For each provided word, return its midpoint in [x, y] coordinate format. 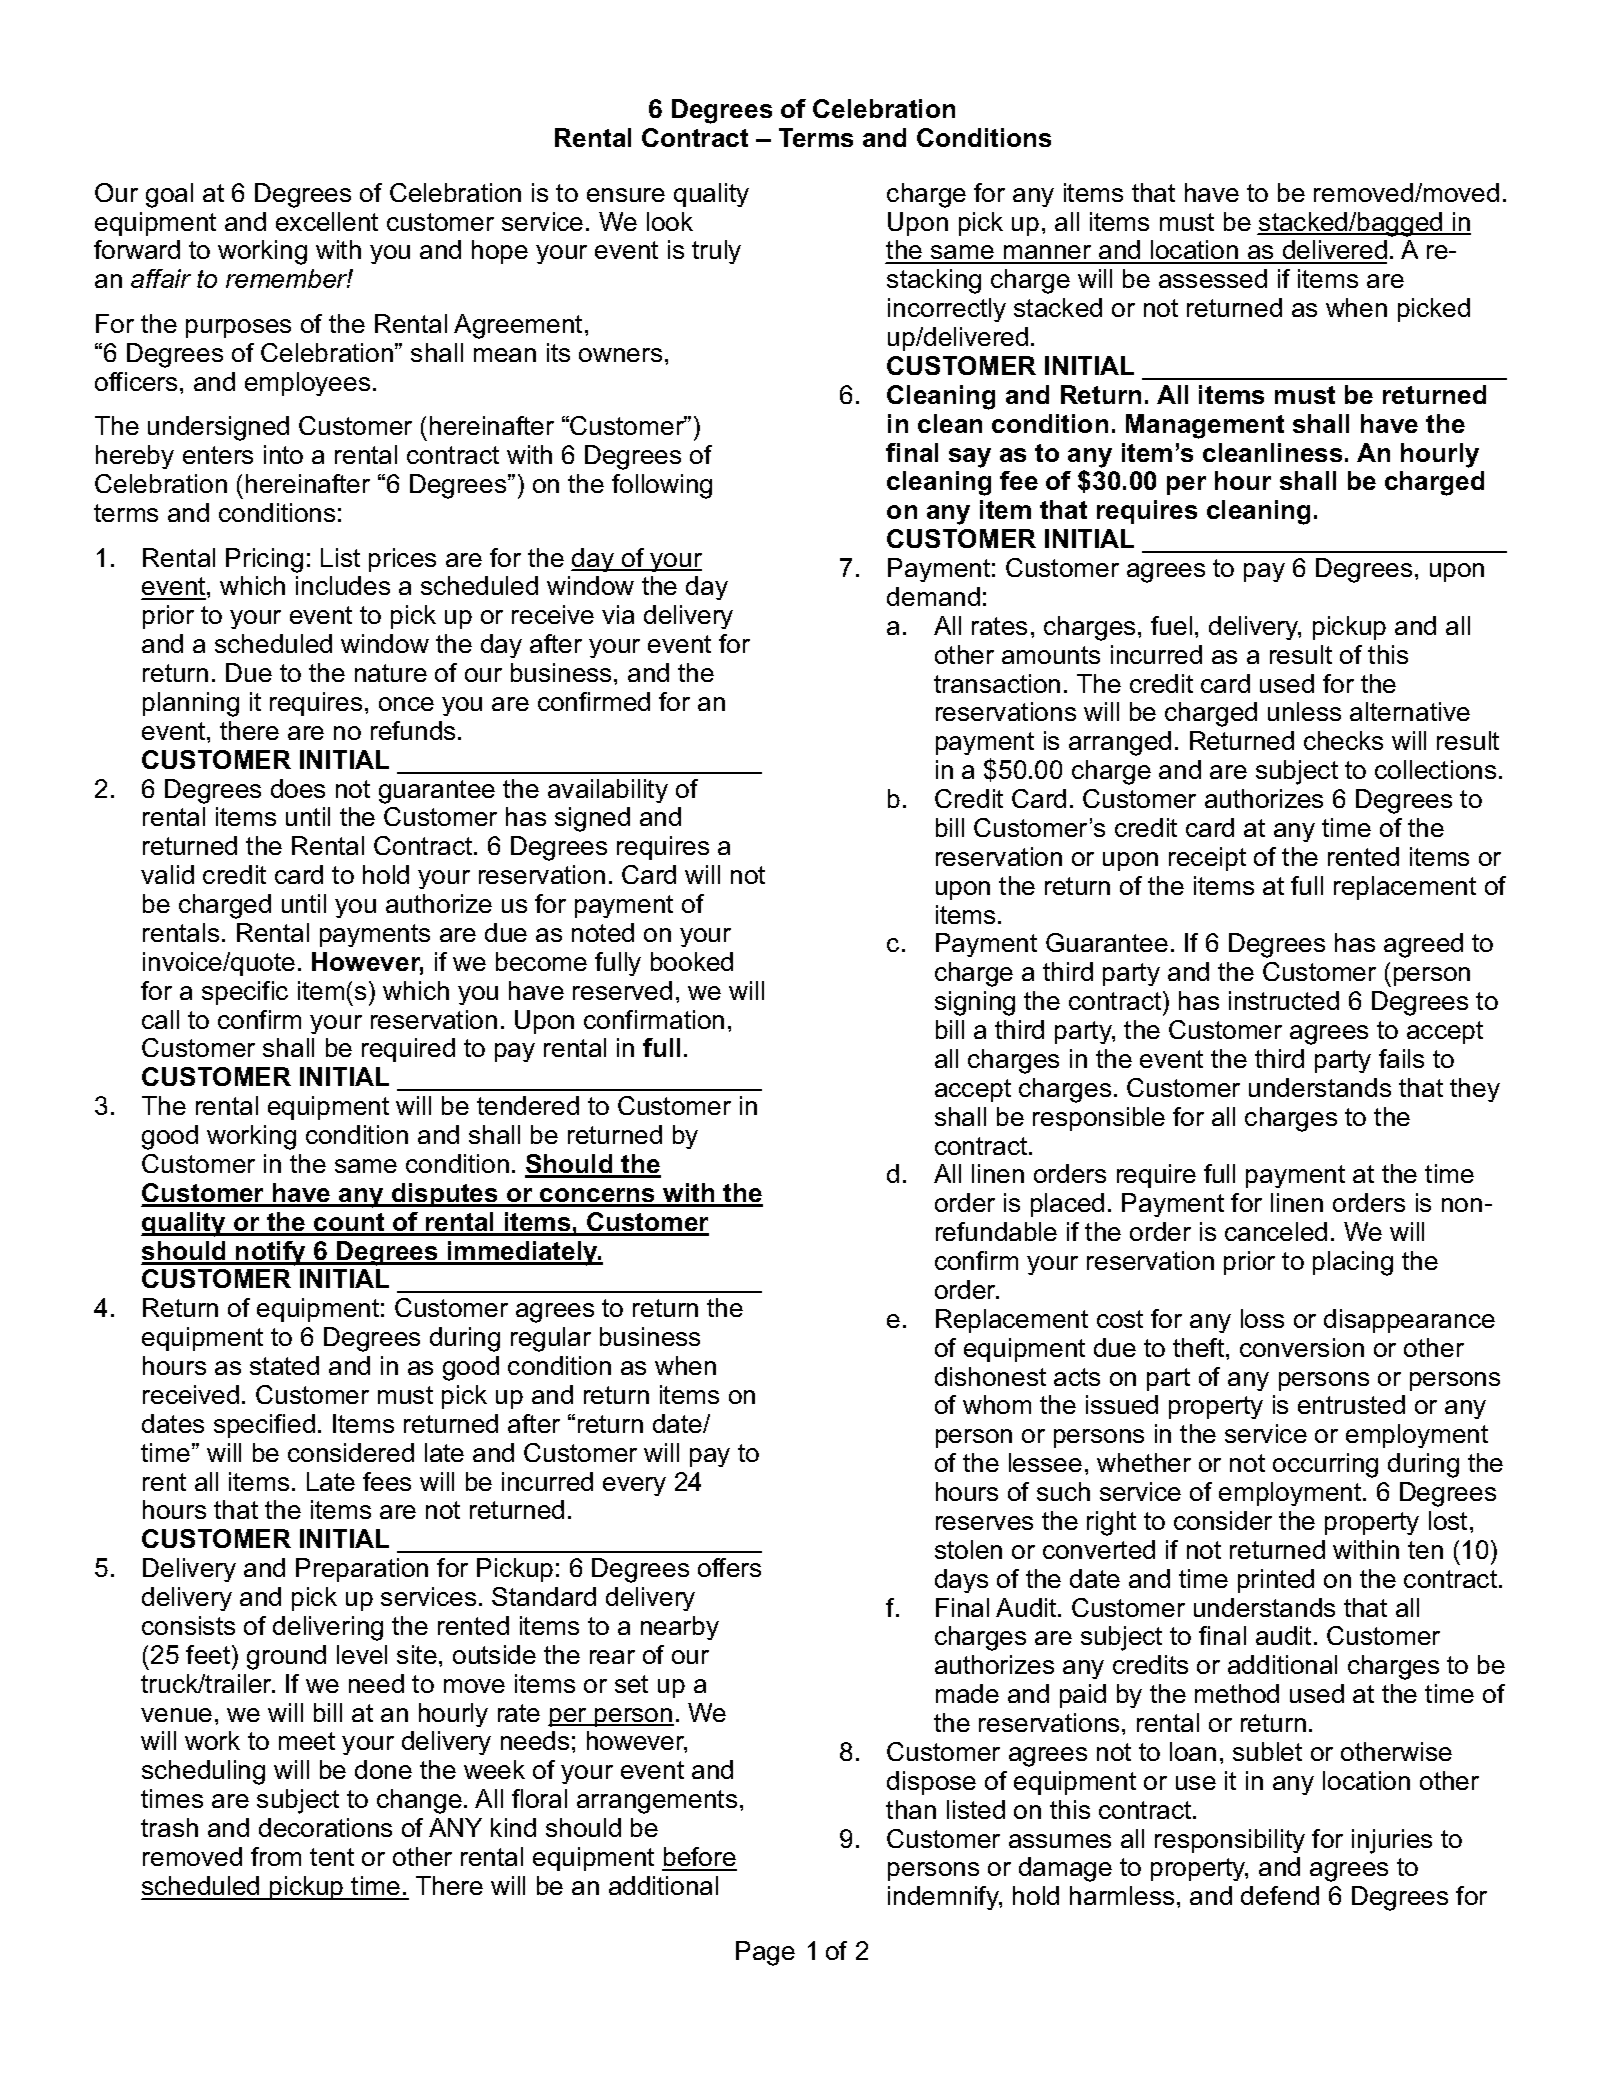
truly [716, 252]
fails [1401, 1058]
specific [245, 993]
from [276, 1856]
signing [975, 1003]
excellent [327, 221]
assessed [1213, 278]
